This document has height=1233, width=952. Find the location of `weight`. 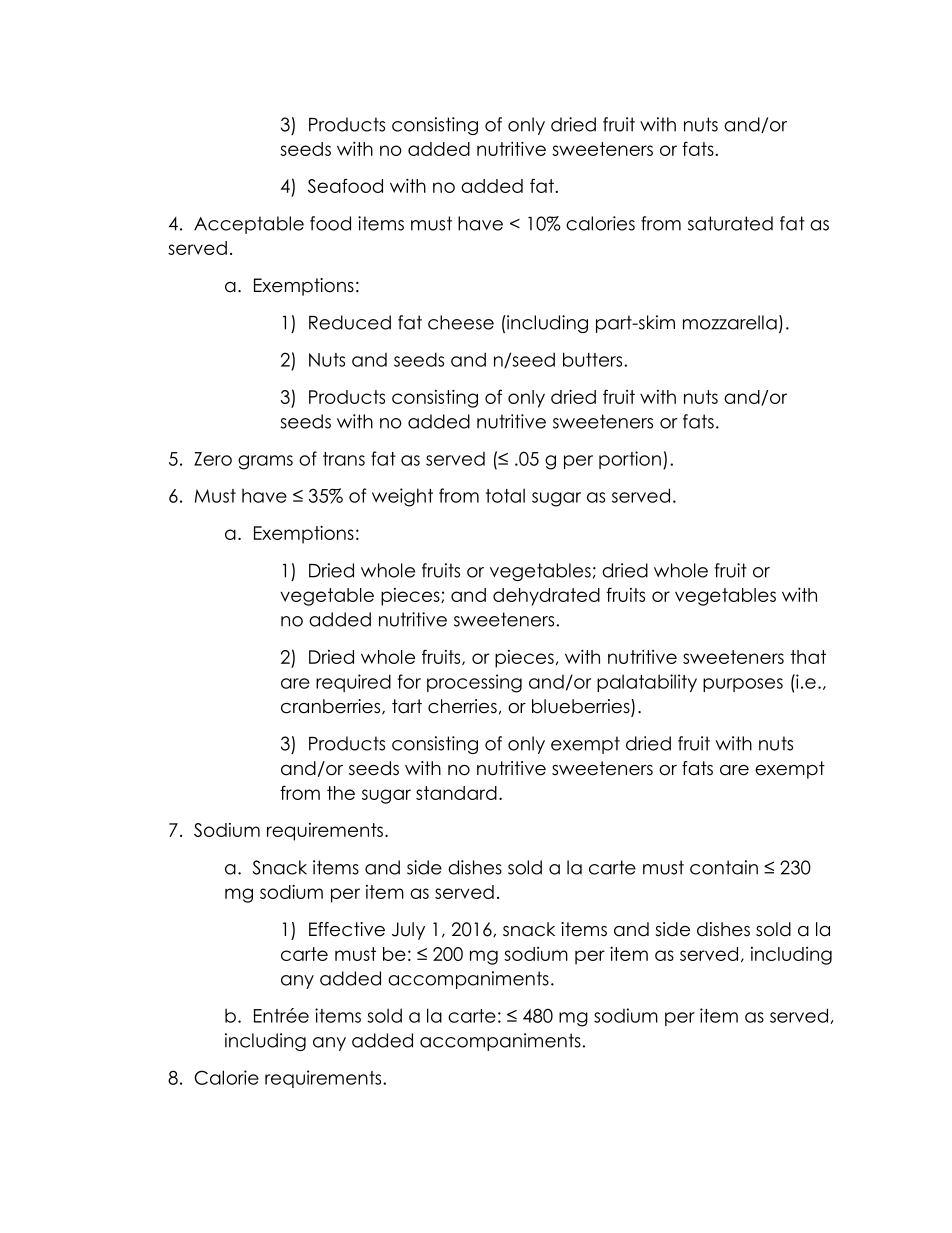

weight is located at coordinates (402, 497).
